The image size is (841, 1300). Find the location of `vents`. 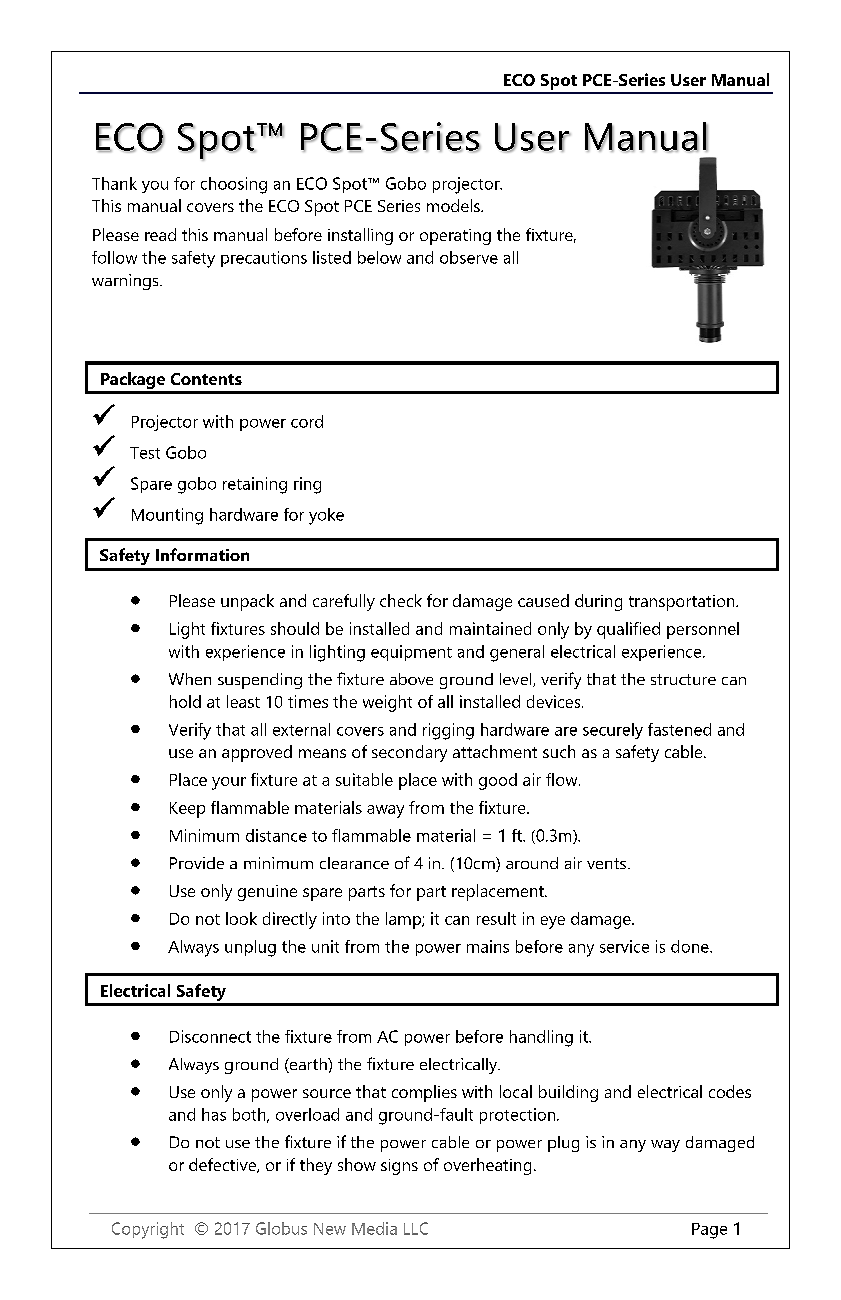

vents is located at coordinates (608, 863).
